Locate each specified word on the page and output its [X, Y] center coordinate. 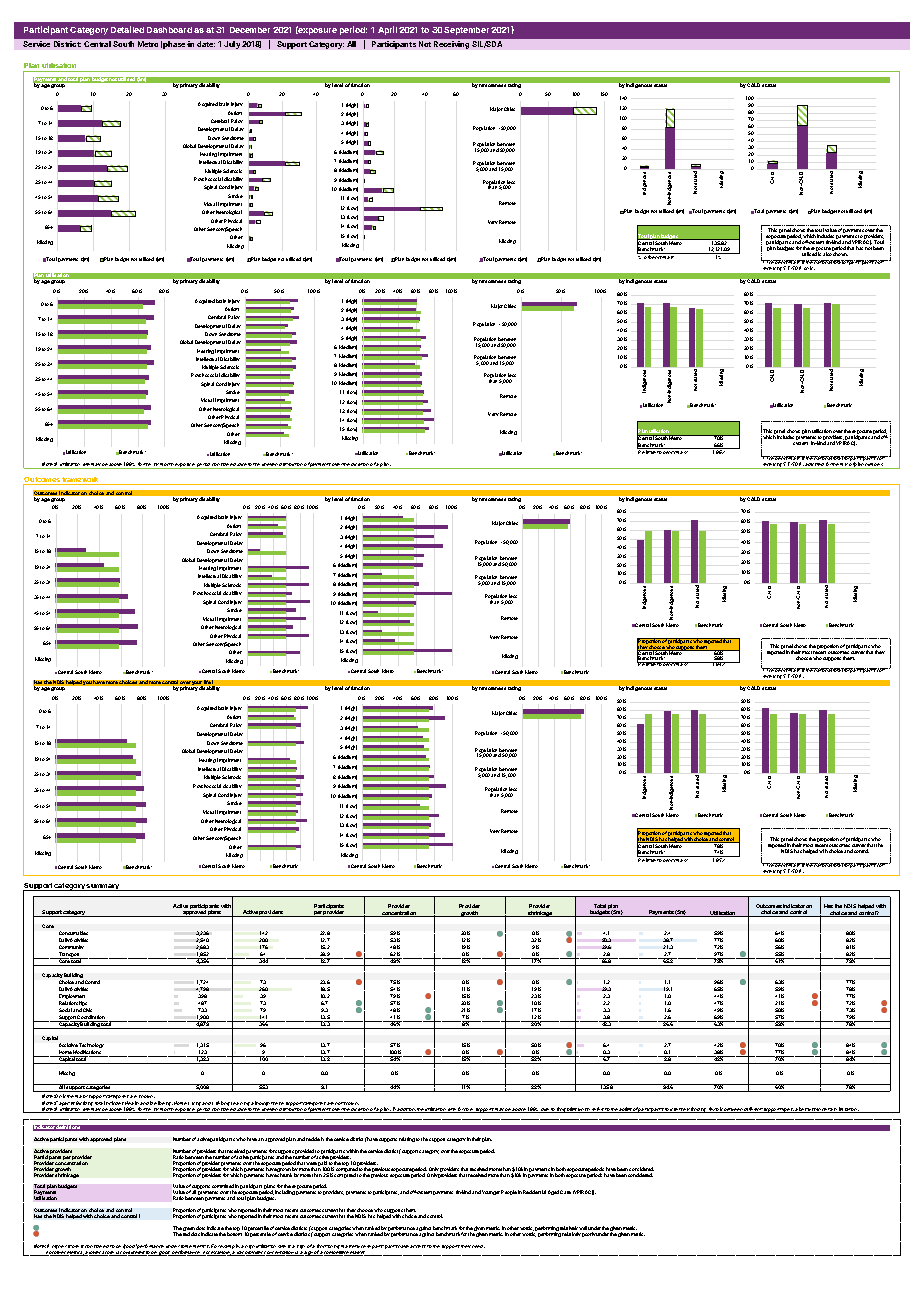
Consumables [73, 933]
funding [699, 1110]
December [250, 30]
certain [829, 1110]
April [387, 30]
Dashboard [169, 30]
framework [81, 481]
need [478, 1246]
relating [407, 1139]
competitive [337, 1252]
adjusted [815, 466]
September [466, 31]
